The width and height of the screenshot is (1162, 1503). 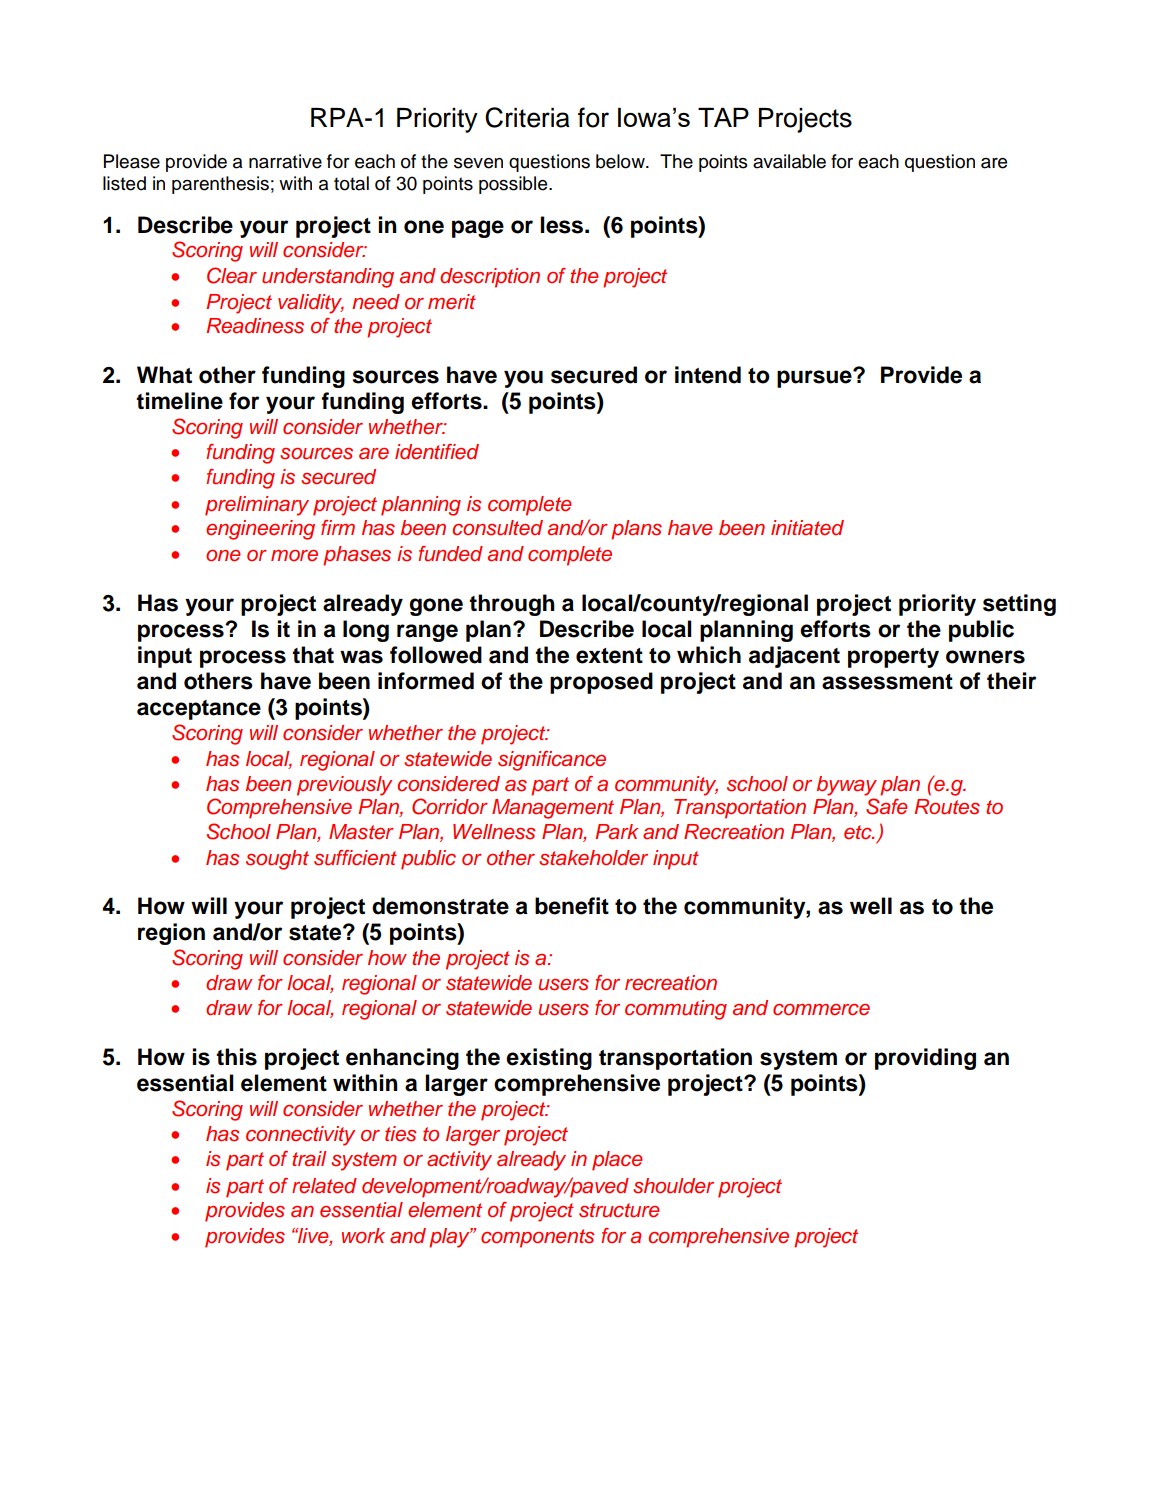 What do you see at coordinates (324, 1186) in the screenshot?
I see `related` at bounding box center [324, 1186].
